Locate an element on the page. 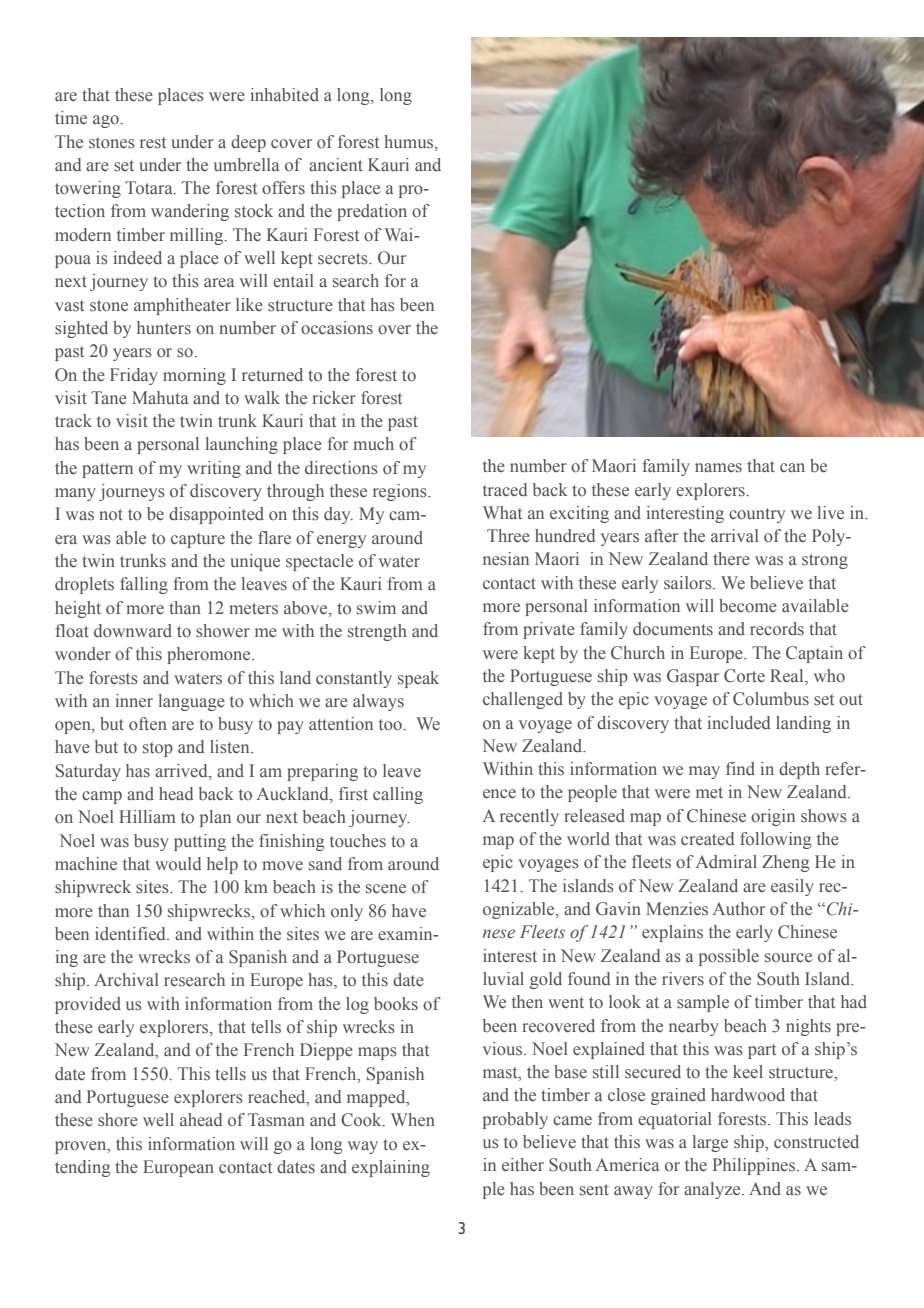  records is located at coordinates (777, 629).
